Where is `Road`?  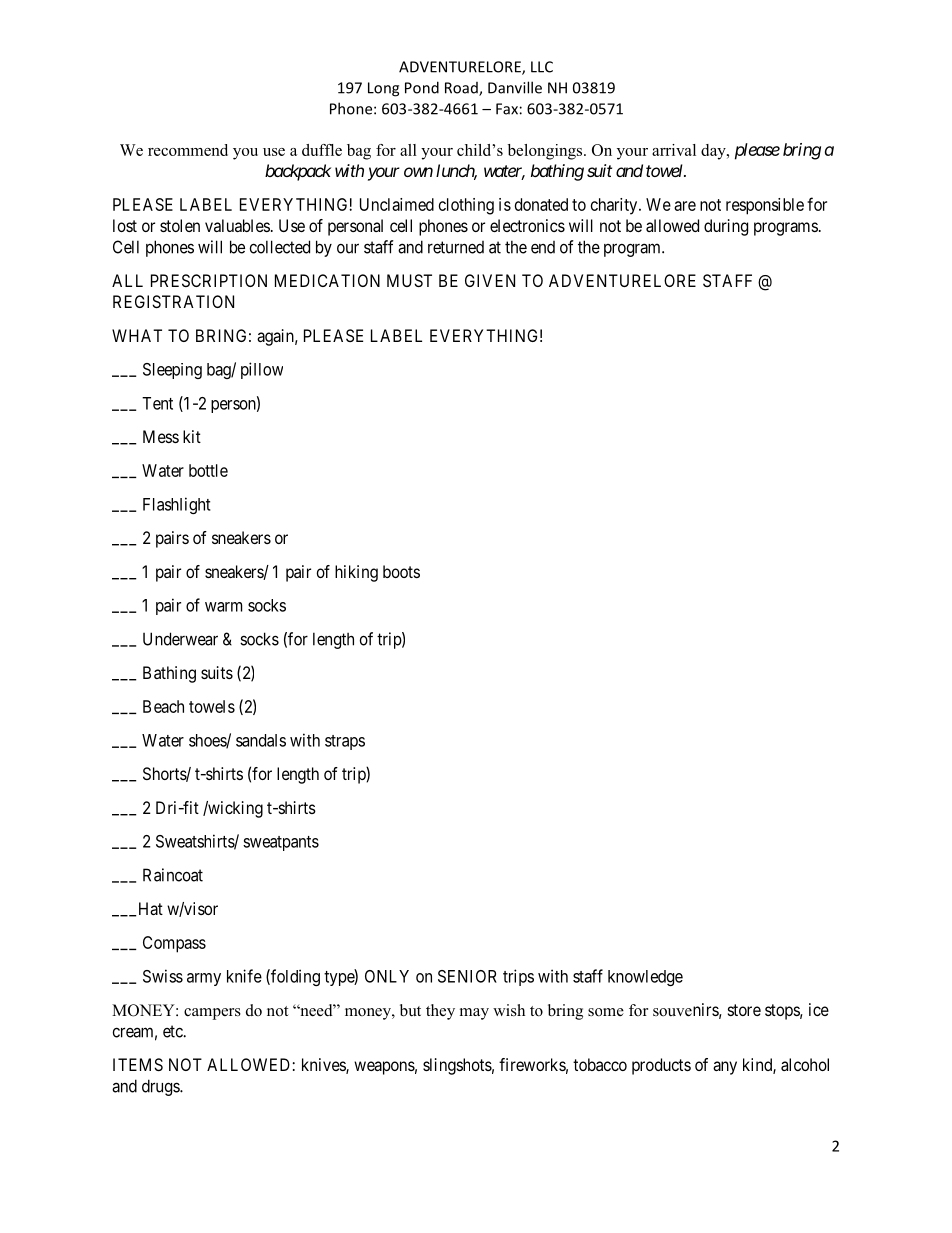 Road is located at coordinates (462, 89).
